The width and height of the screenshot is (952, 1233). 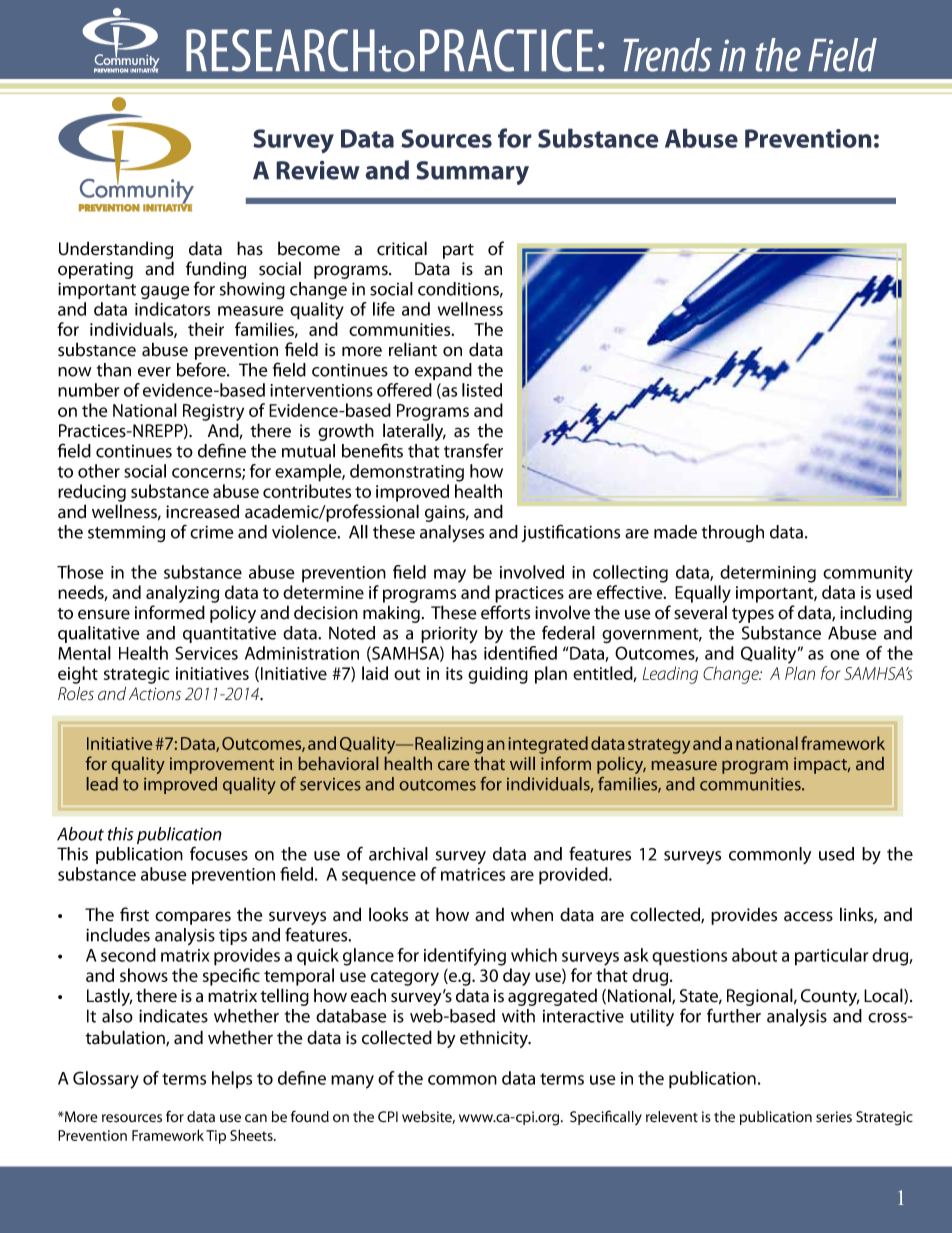 I want to click on helps, so click(x=232, y=1080).
